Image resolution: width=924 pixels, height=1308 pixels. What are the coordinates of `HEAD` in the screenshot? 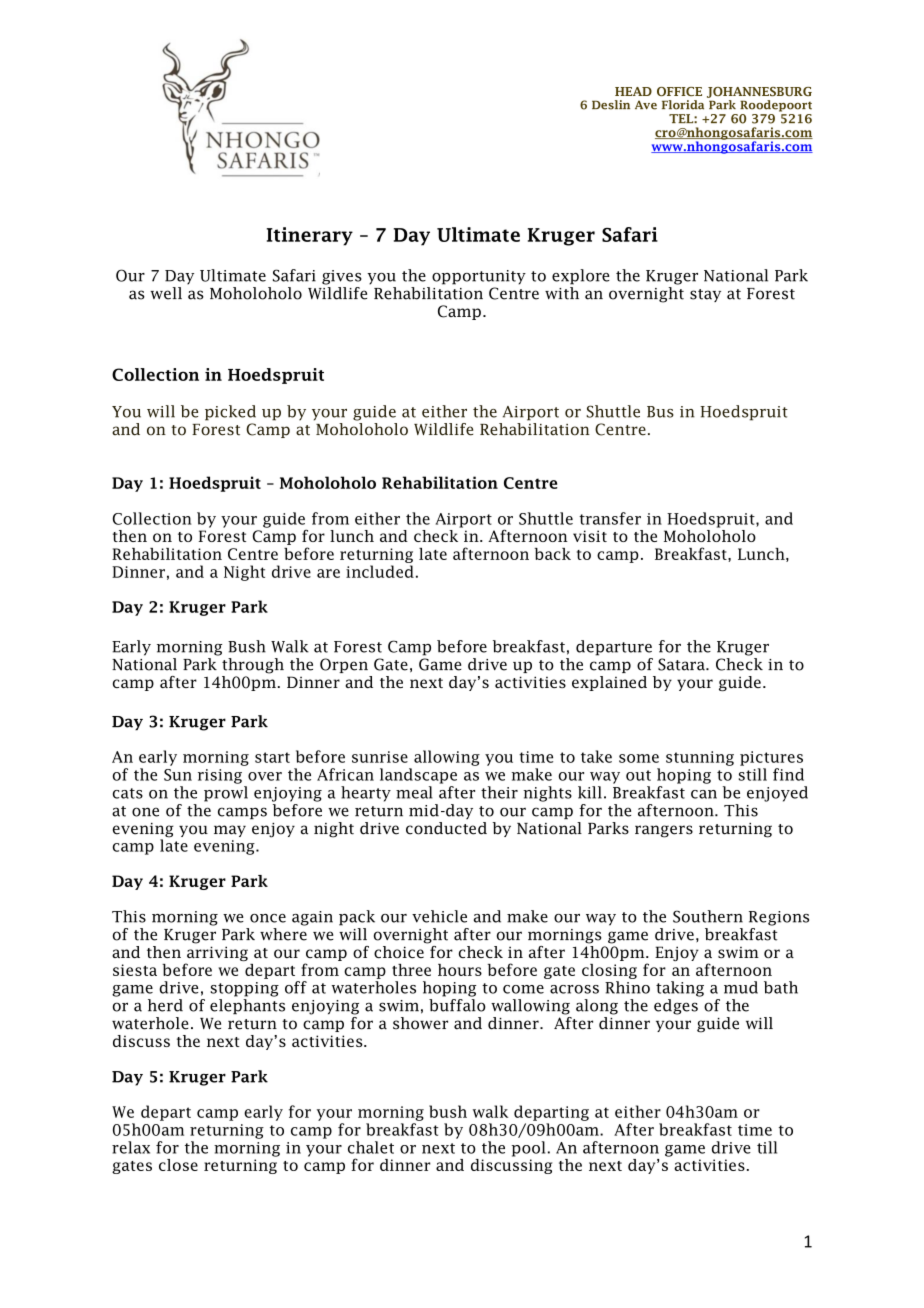 It's located at (633, 91).
